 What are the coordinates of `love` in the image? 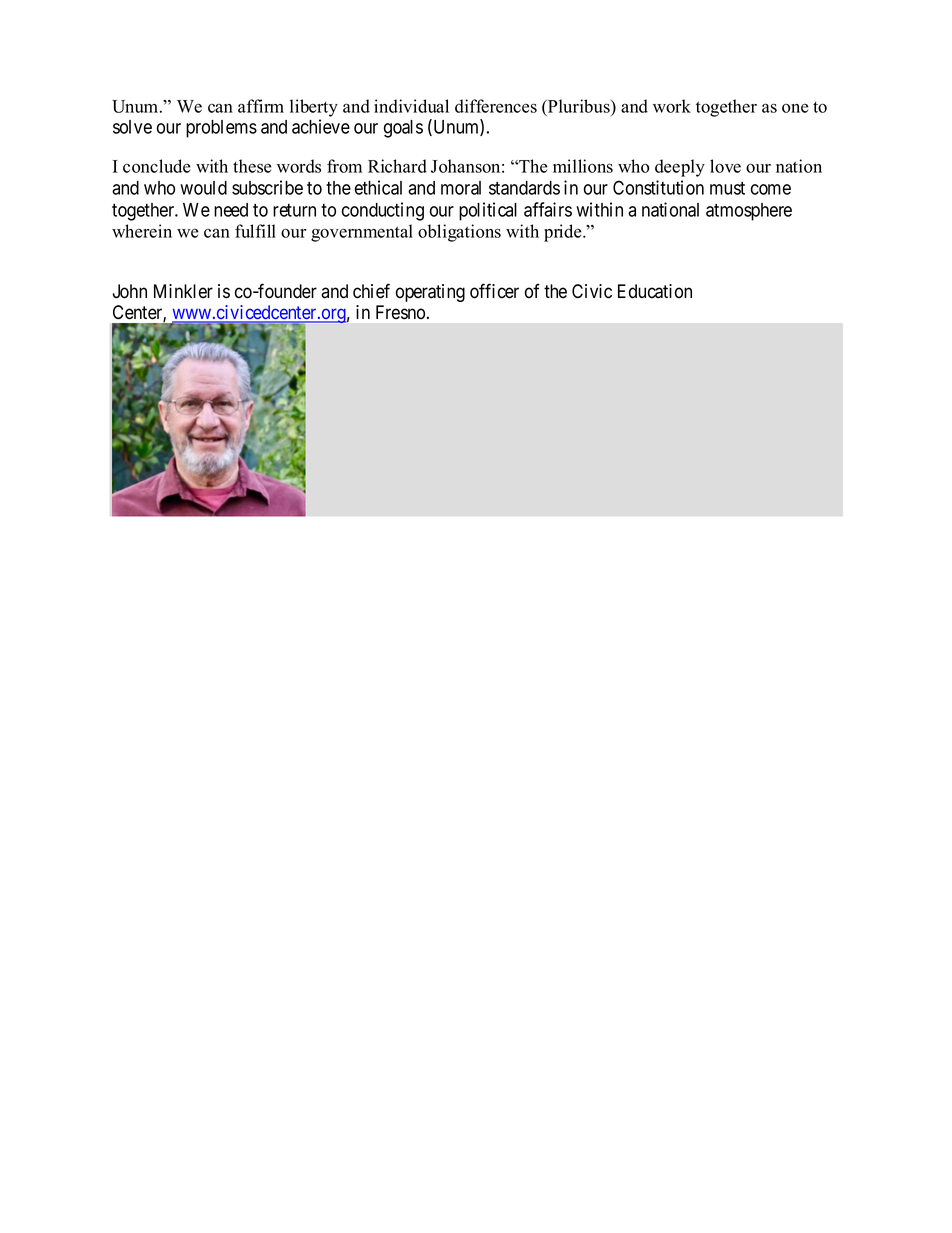 It's located at (725, 166).
